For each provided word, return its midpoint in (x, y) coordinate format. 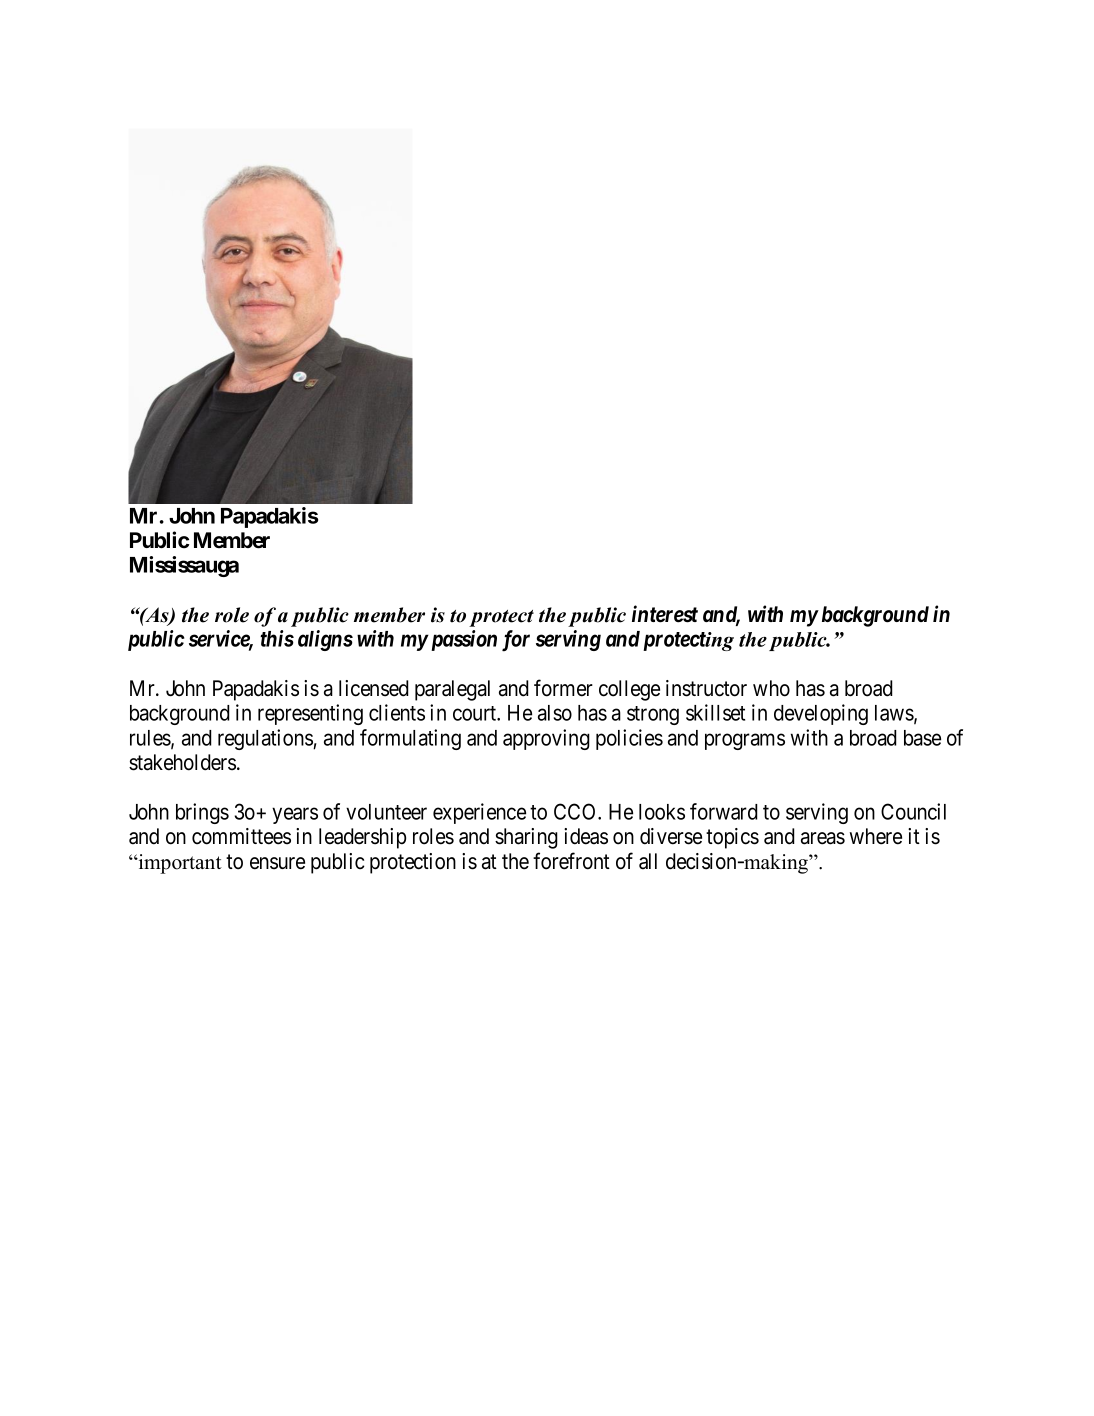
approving (546, 739)
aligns (325, 640)
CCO (576, 811)
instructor (706, 688)
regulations (266, 739)
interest (665, 614)
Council (913, 811)
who (771, 688)
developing (821, 714)
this (277, 638)
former (563, 688)
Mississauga (184, 566)
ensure (277, 863)
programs (745, 741)
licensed (374, 688)
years (295, 815)
